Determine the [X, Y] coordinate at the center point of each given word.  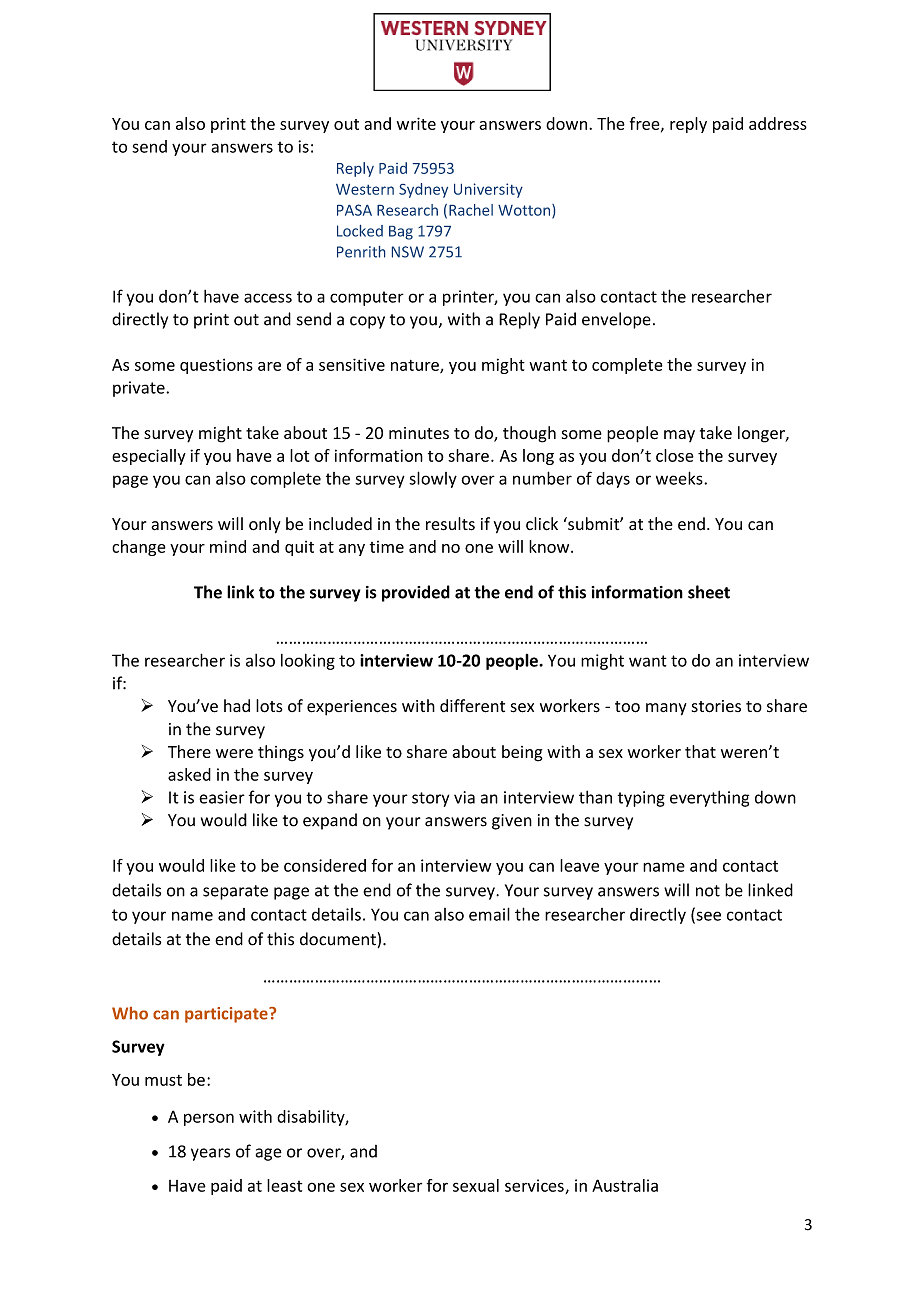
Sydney [423, 190]
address [778, 123]
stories [716, 706]
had [237, 705]
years [210, 1154]
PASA [354, 210]
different [472, 706]
